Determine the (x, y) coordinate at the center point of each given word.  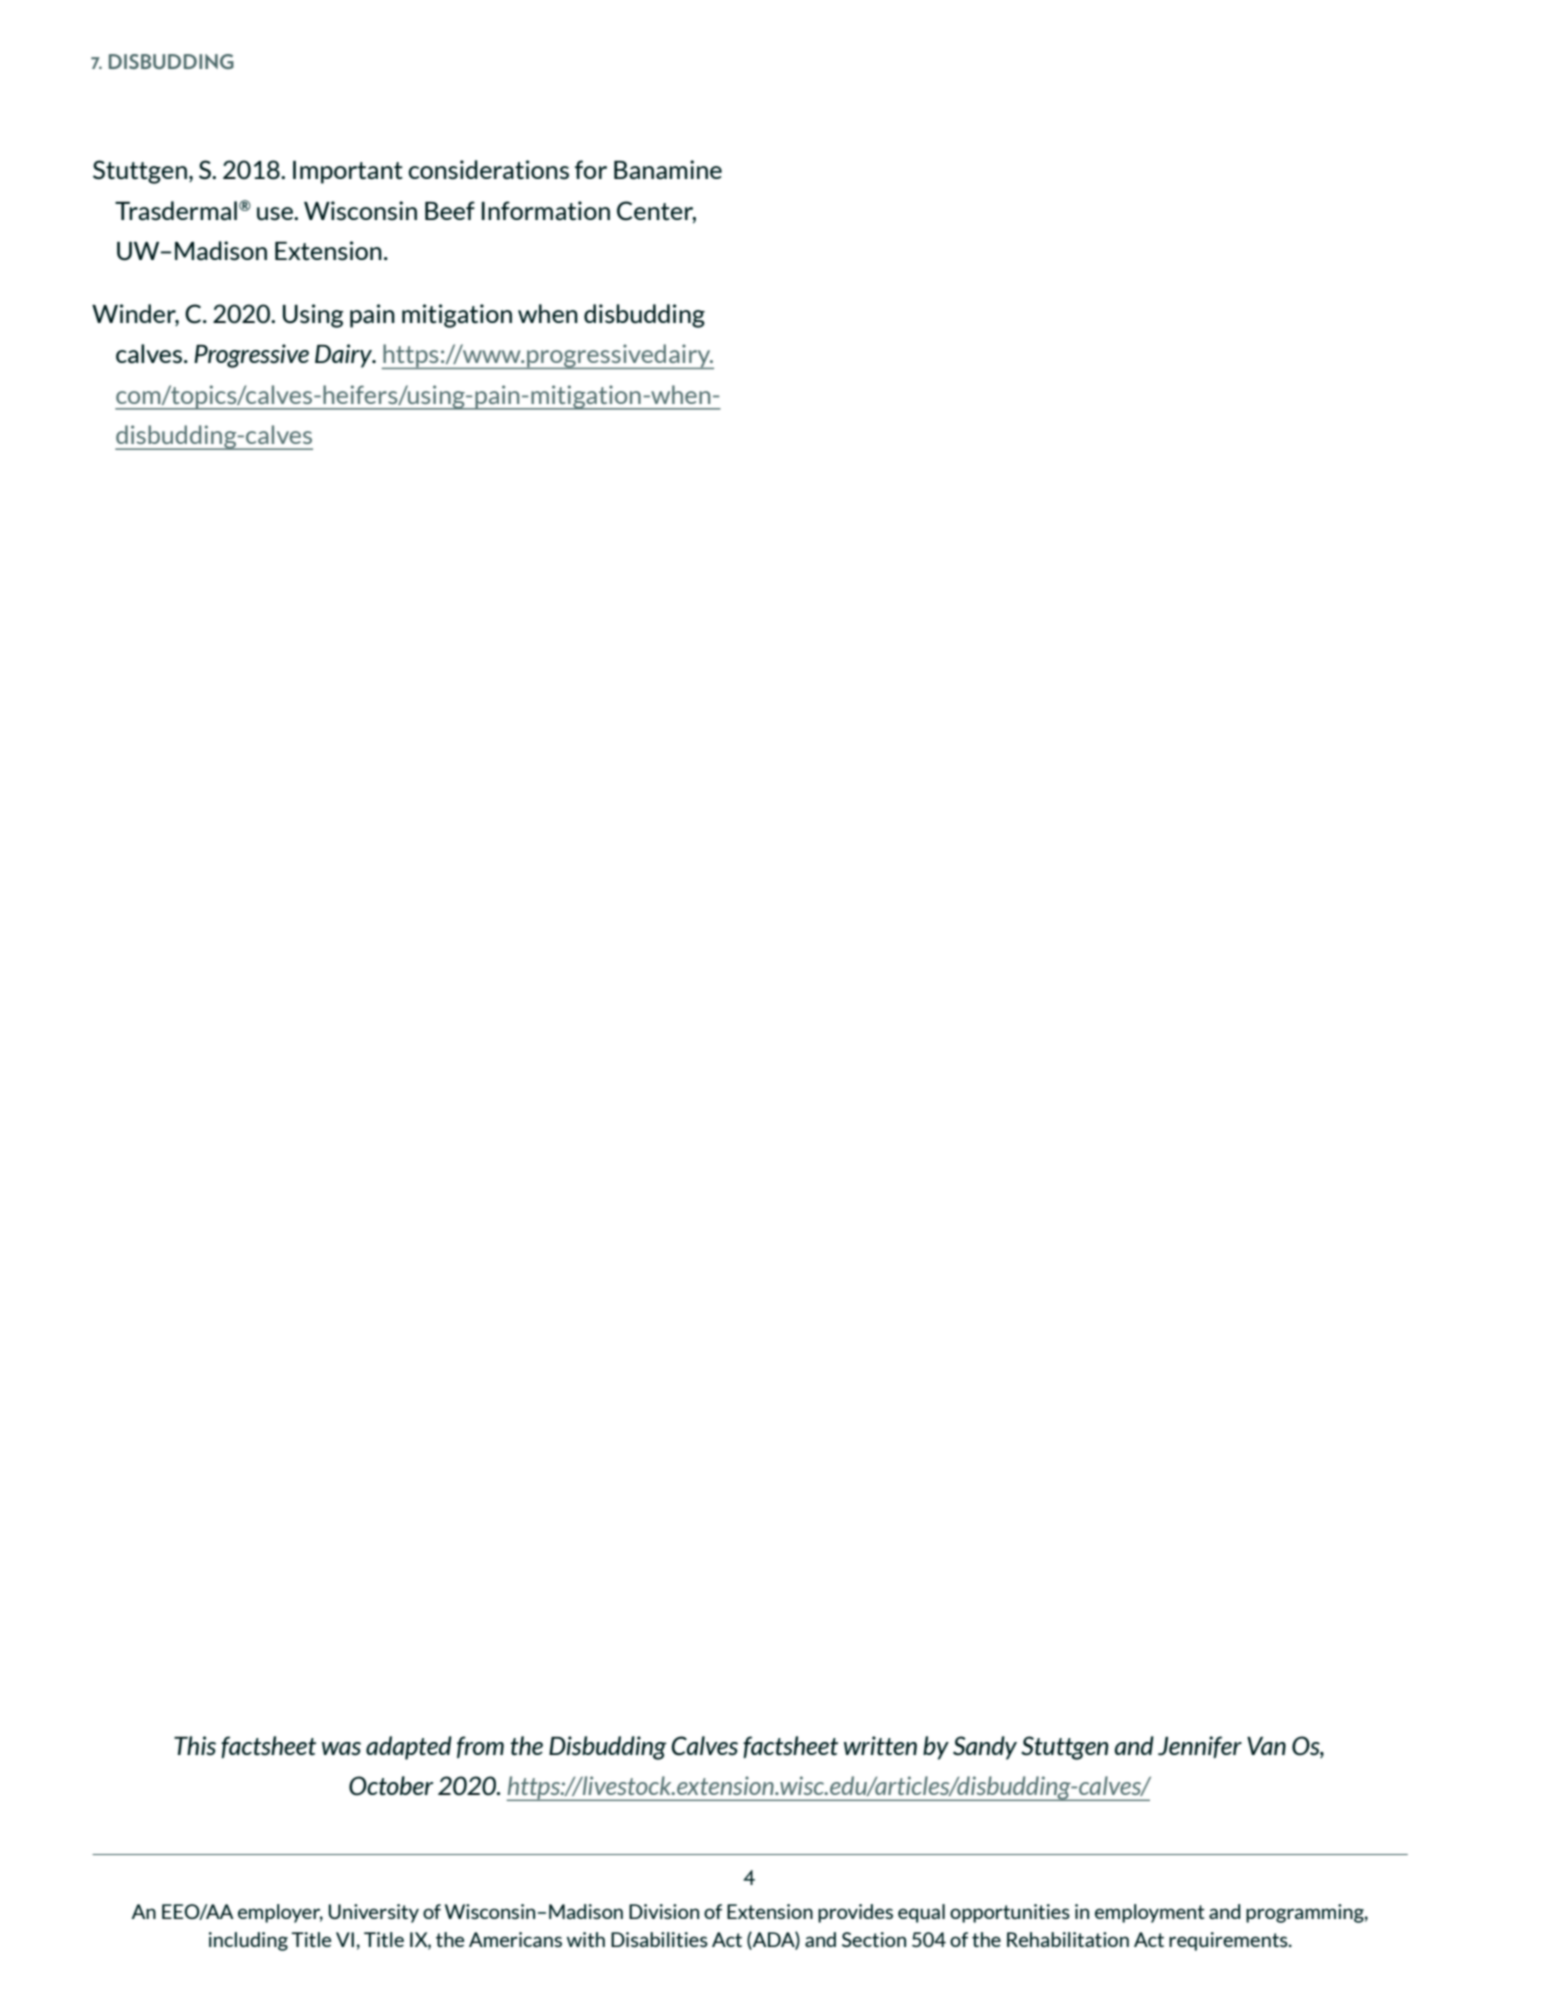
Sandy (985, 1748)
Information (546, 211)
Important (348, 172)
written (880, 1746)
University (374, 1913)
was (341, 1749)
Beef (450, 210)
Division (664, 1911)
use (276, 214)
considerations (489, 170)
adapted (409, 1748)
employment (1150, 1913)
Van (1266, 1746)
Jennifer (1200, 1747)
